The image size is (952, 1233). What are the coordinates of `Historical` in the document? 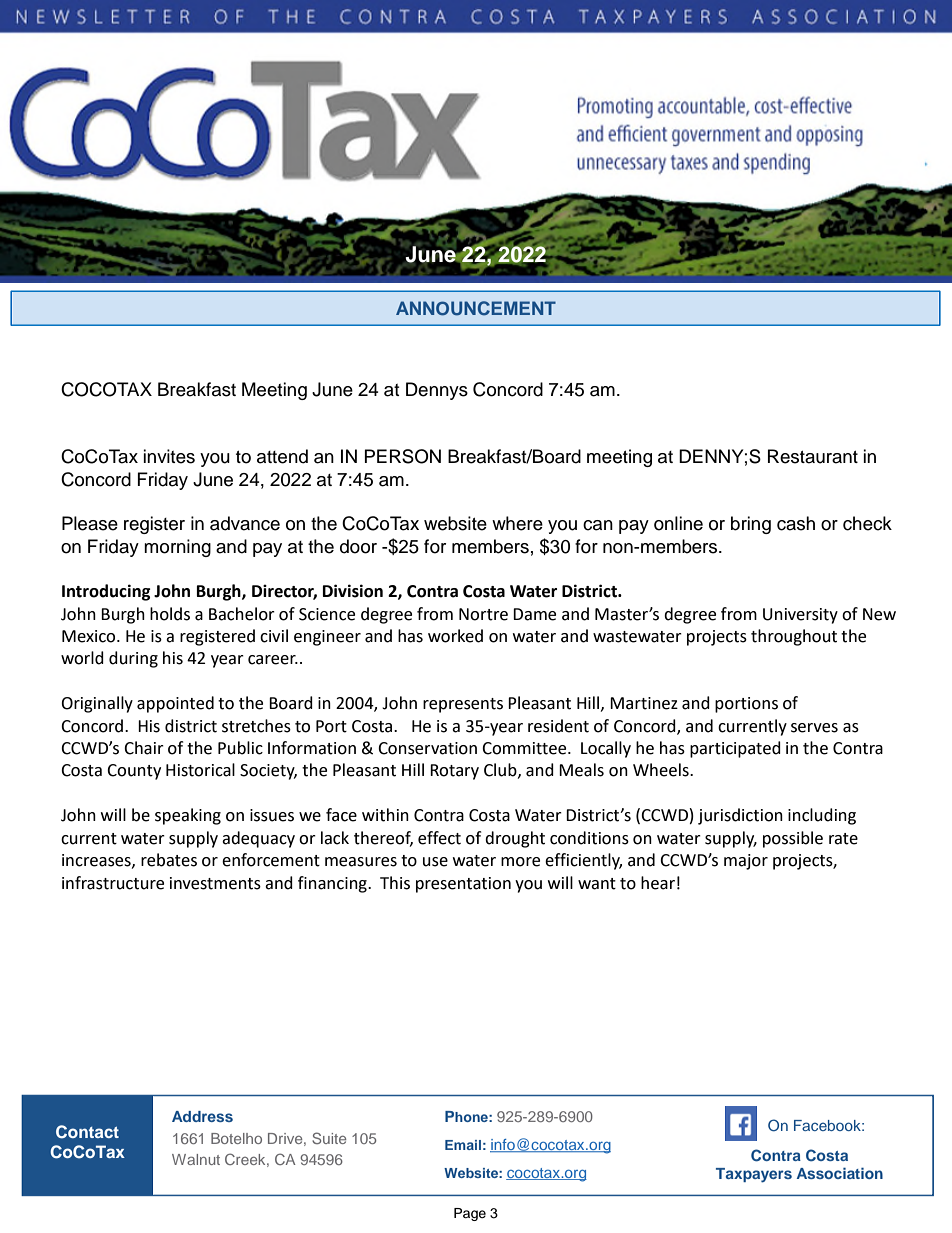 It's located at (200, 770).
